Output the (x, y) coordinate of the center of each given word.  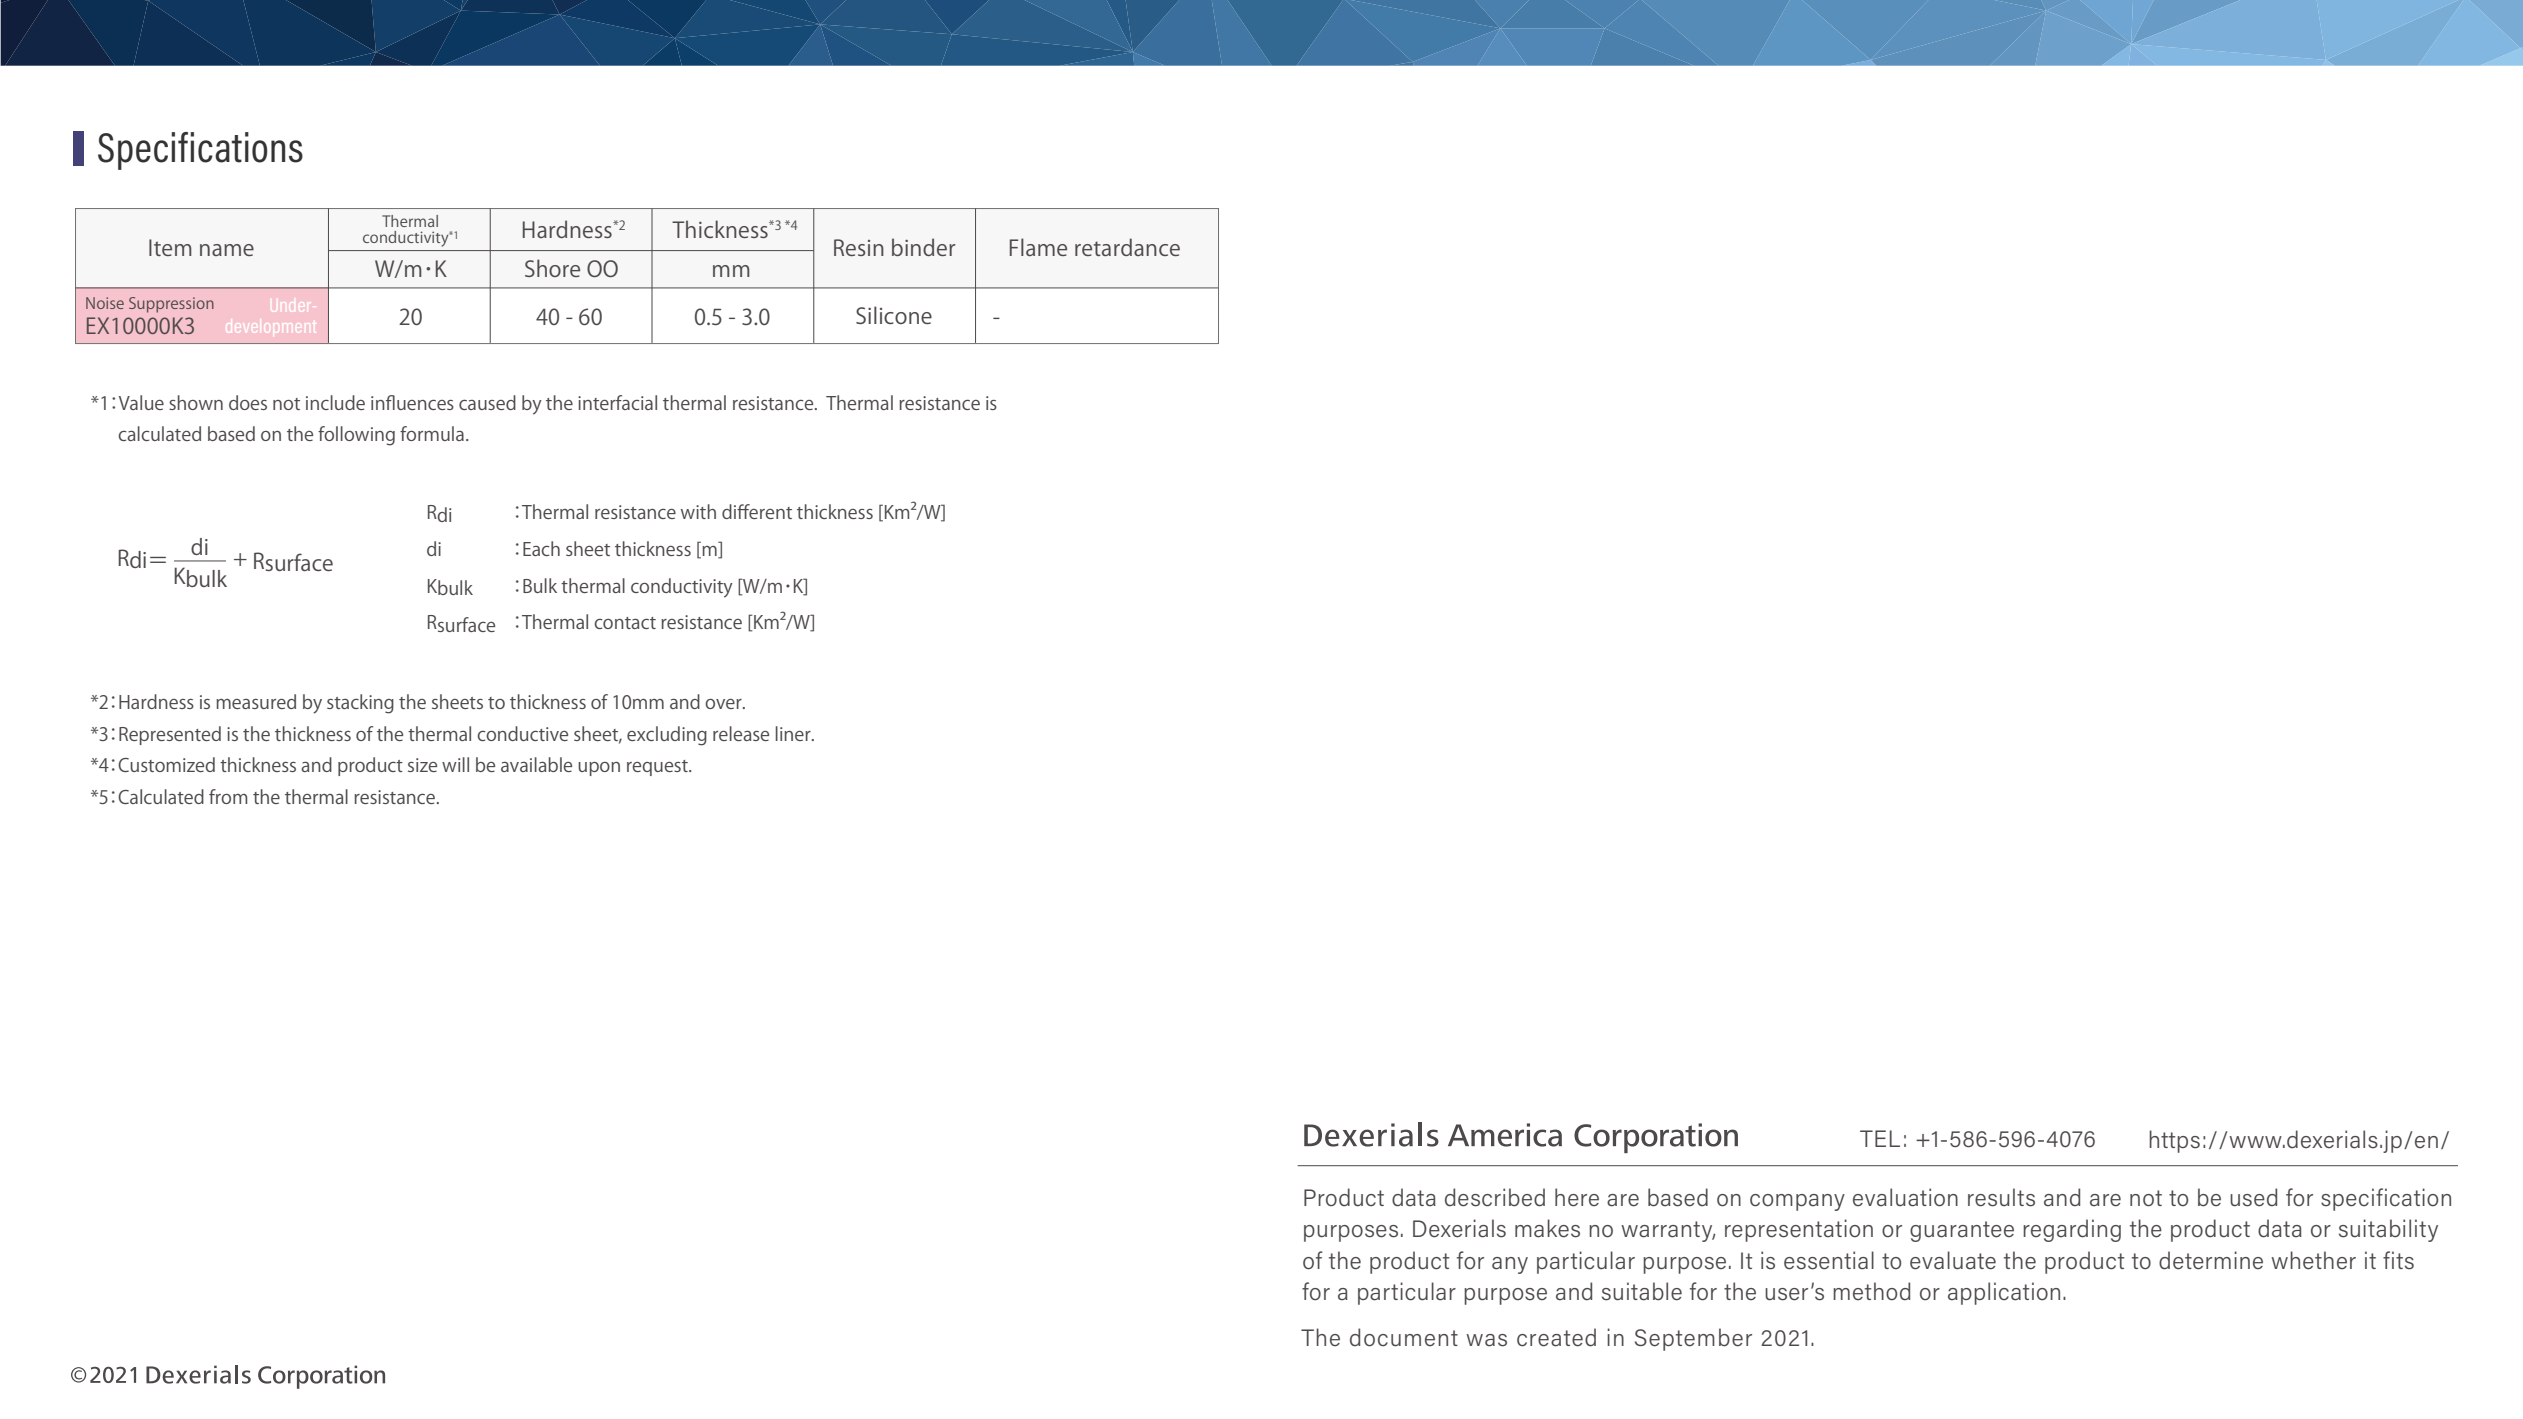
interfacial (617, 402)
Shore (552, 268)
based (231, 433)
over (724, 704)
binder (923, 247)
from (228, 796)
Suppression (171, 305)
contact (625, 623)
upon (599, 769)
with (698, 511)
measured (256, 701)
